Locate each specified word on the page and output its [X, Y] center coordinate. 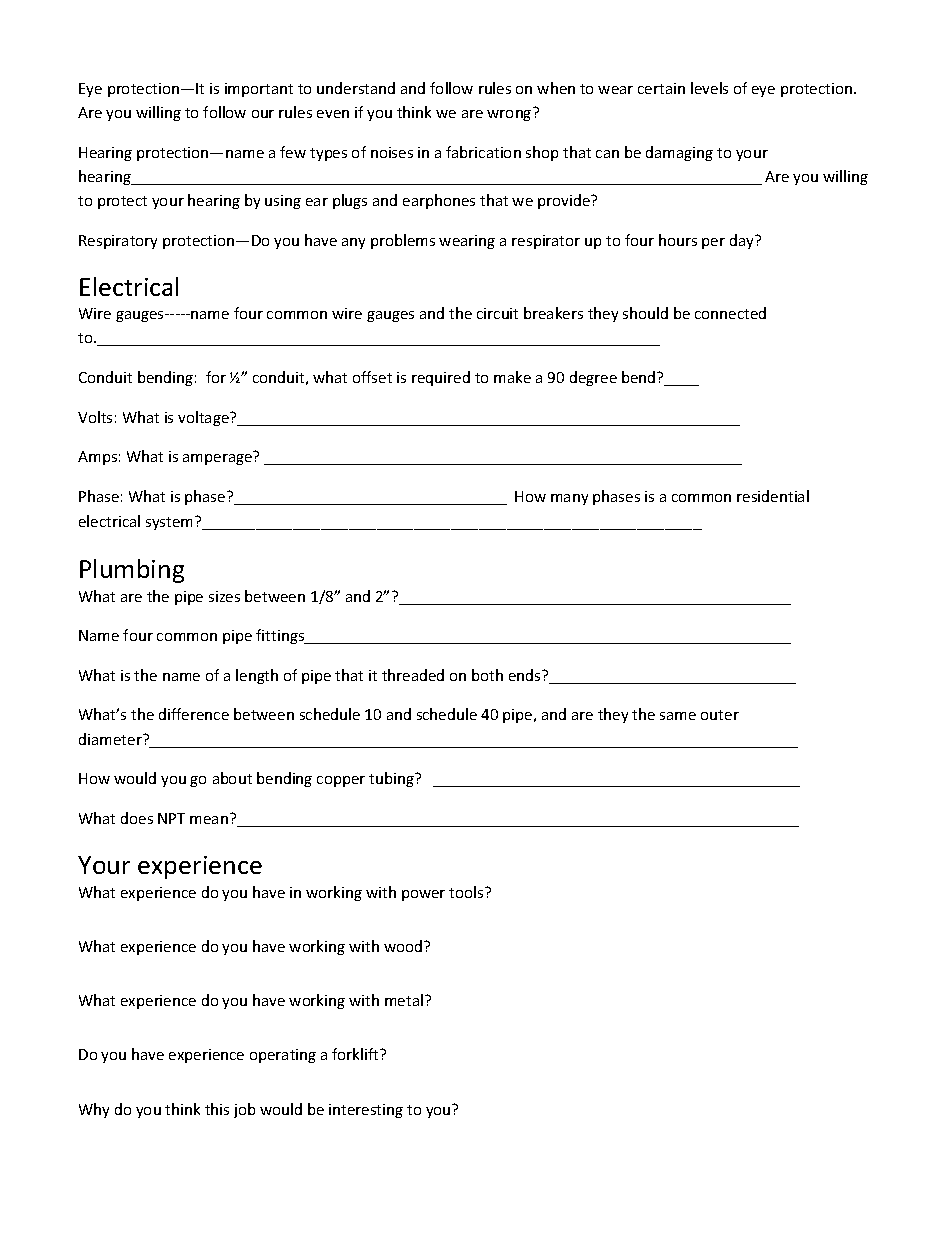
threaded [413, 675]
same [678, 716]
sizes [224, 596]
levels [709, 88]
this [217, 1109]
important [259, 90]
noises [392, 152]
